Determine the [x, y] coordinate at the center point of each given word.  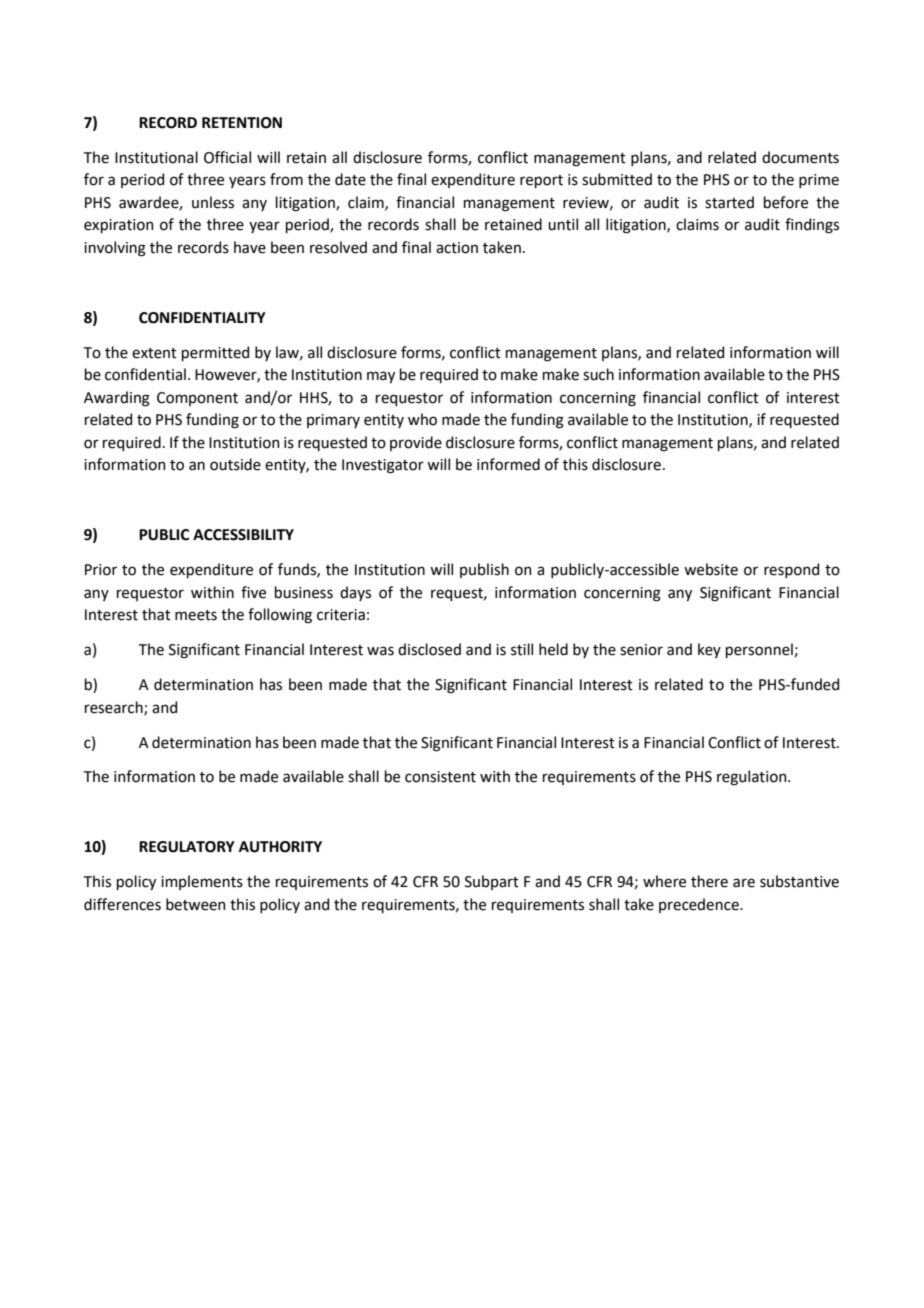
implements [202, 882]
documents [800, 157]
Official [227, 157]
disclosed [429, 649]
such [598, 374]
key [709, 650]
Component [197, 399]
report [541, 181]
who [422, 419]
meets [196, 615]
